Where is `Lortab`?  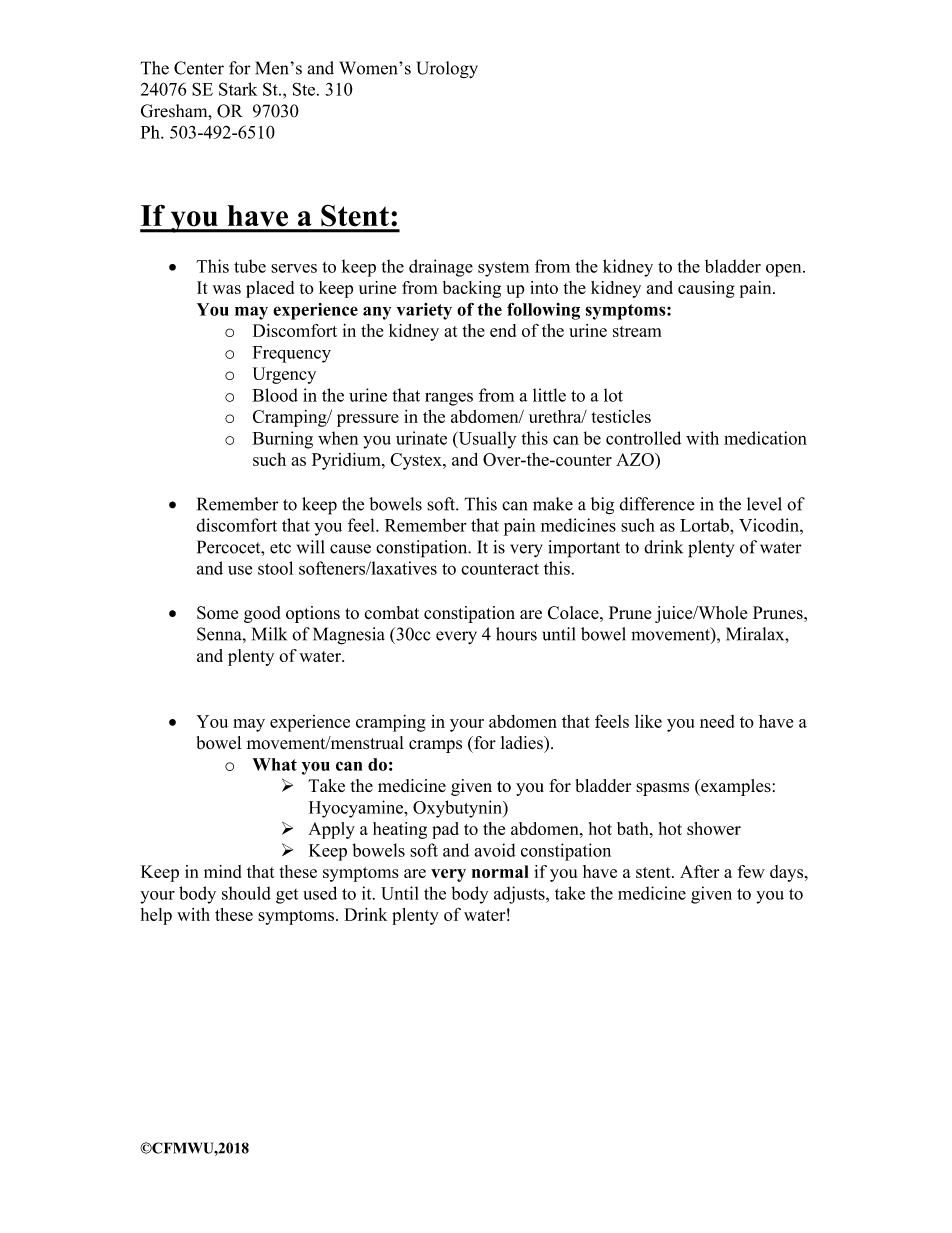 Lortab is located at coordinates (705, 525).
